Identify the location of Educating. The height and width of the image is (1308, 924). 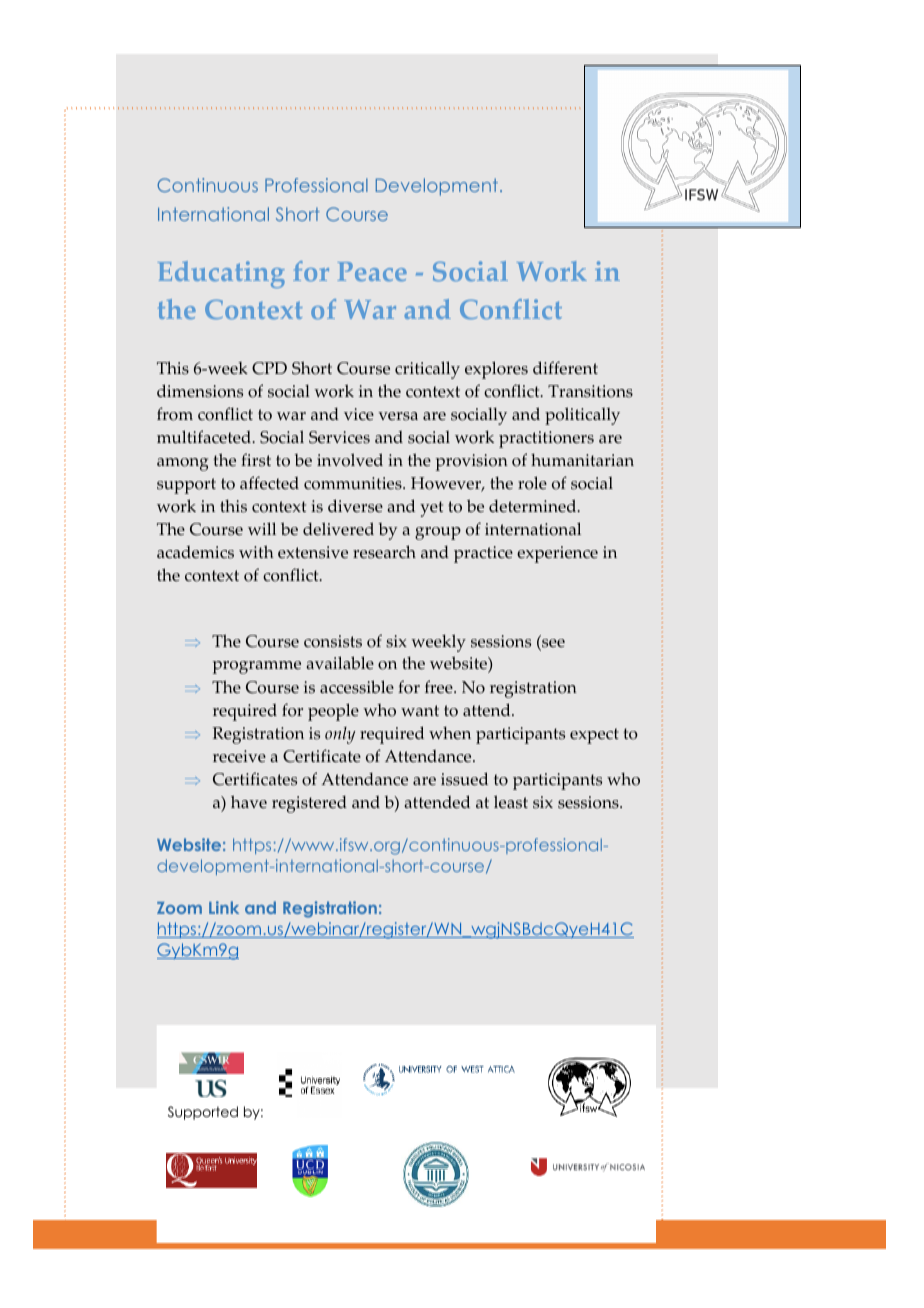
(221, 274).
